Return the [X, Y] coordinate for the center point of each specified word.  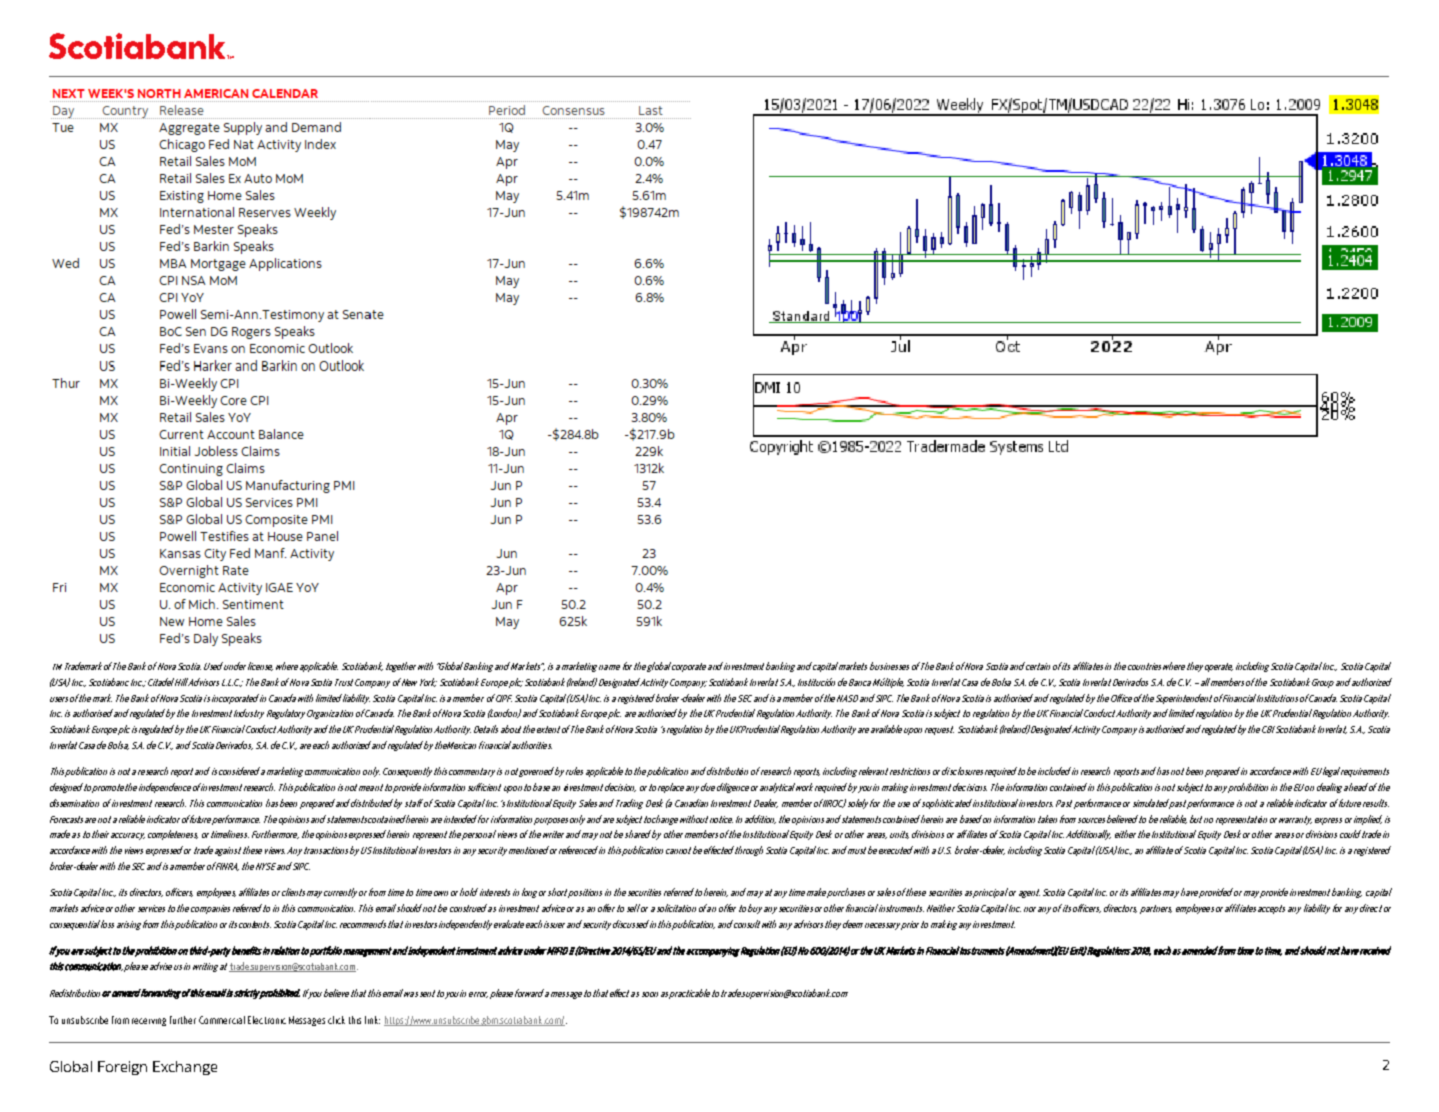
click [336, 1020]
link [372, 1020]
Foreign [122, 1068]
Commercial [222, 1020]
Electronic [267, 1020]
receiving [149, 1022]
